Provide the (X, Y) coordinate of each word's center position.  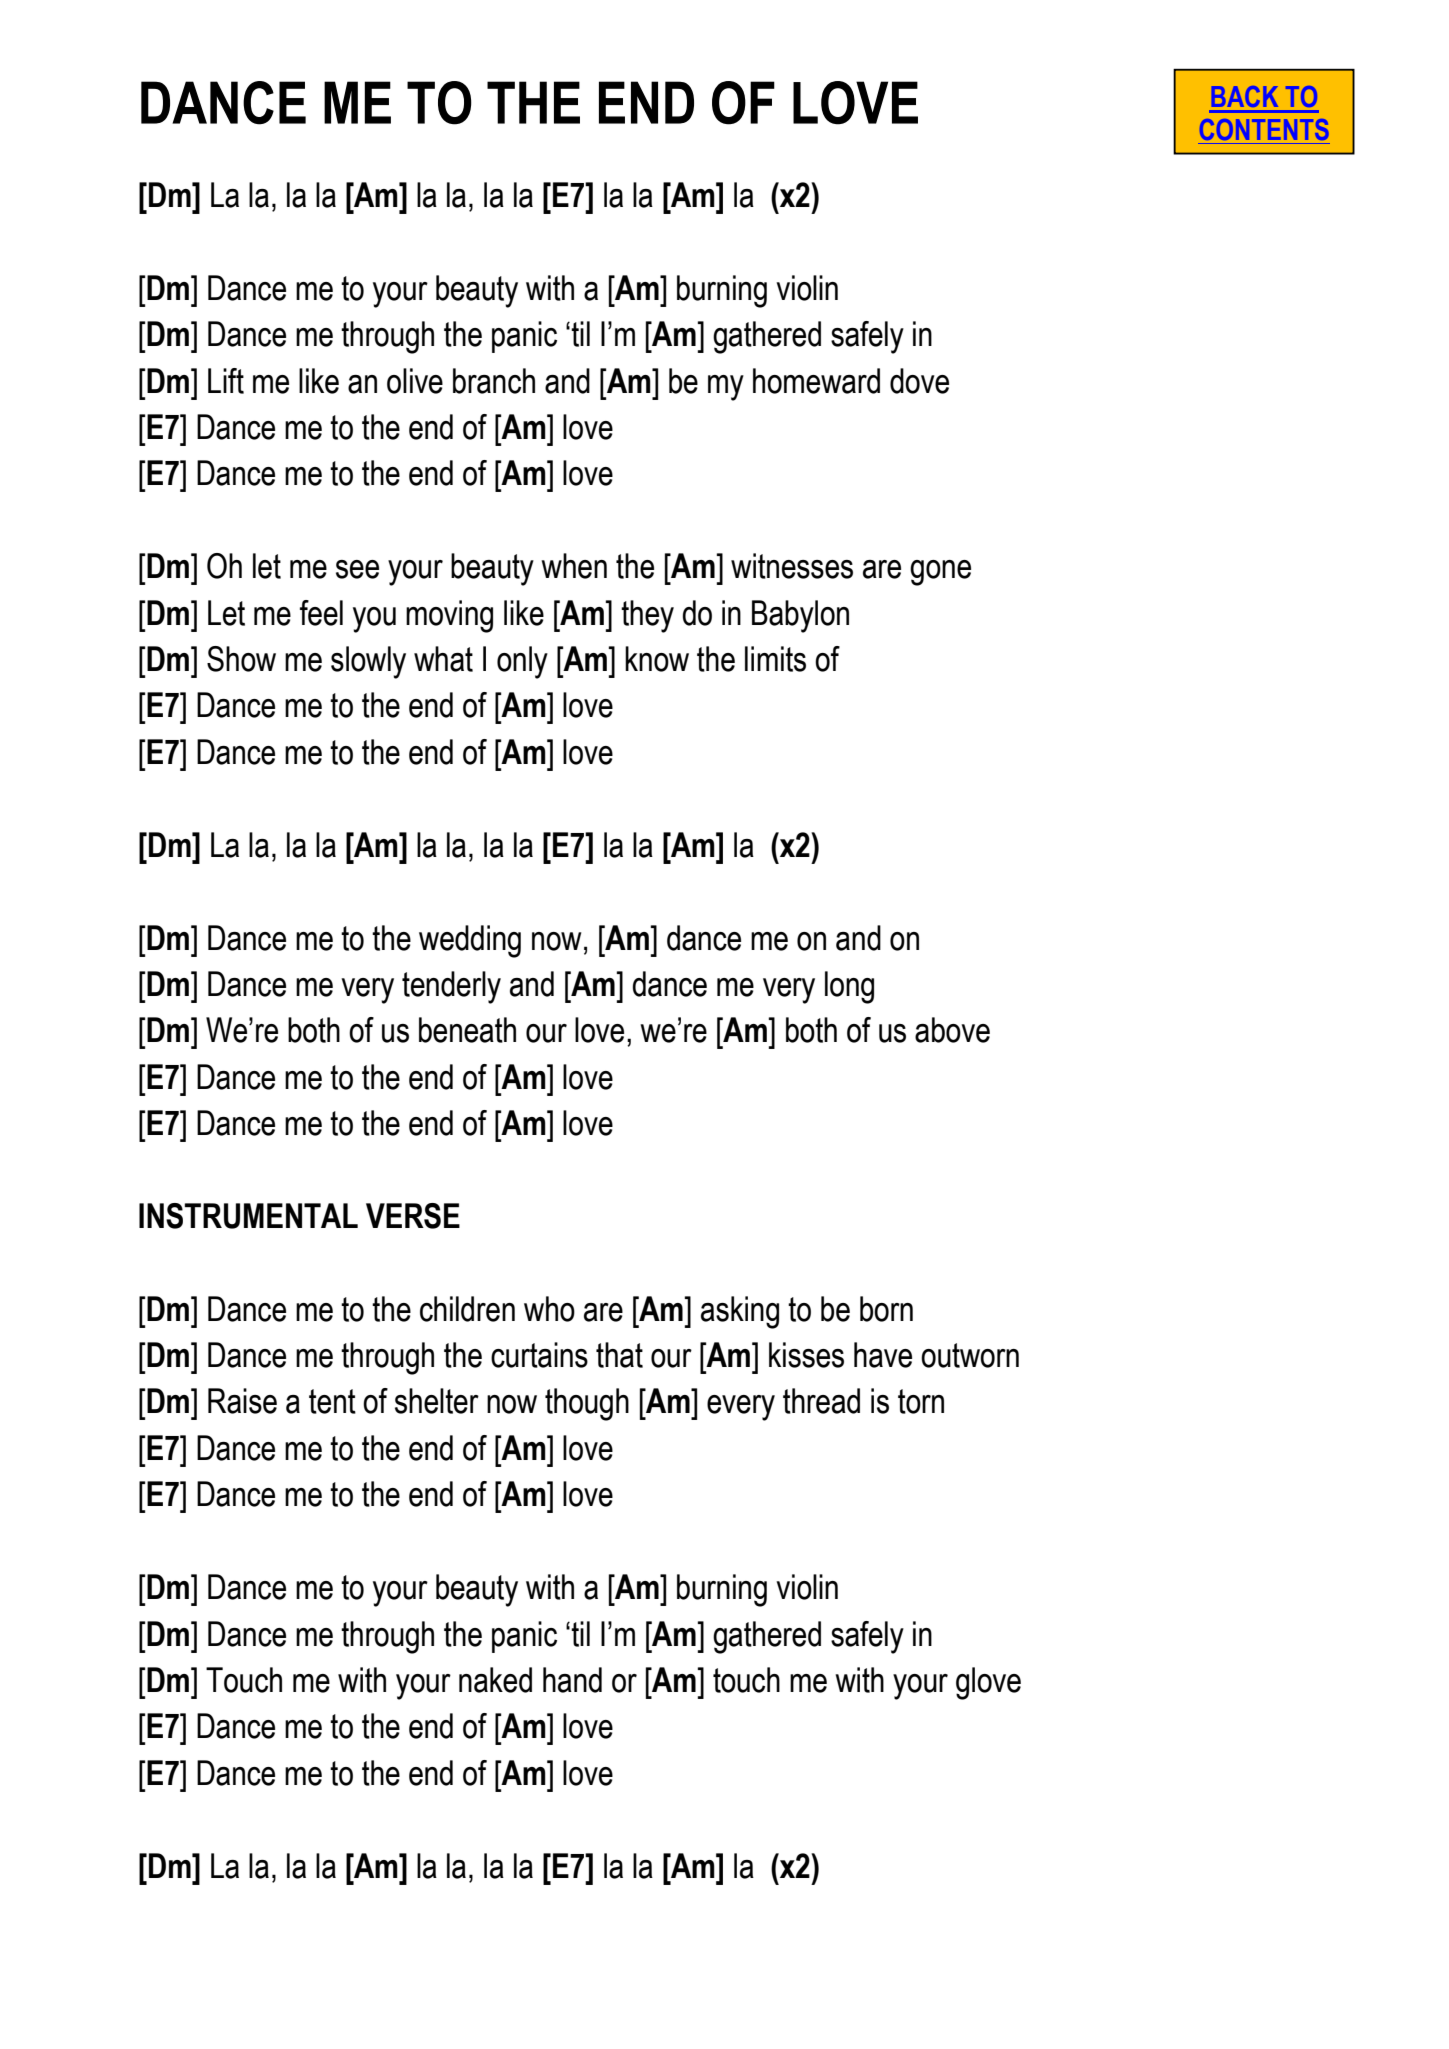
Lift (226, 381)
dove (919, 381)
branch (494, 381)
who (549, 1309)
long (849, 987)
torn (921, 1401)
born (886, 1309)
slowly (368, 662)
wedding (470, 941)
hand (572, 1680)
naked (495, 1680)
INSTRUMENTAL (248, 1216)
